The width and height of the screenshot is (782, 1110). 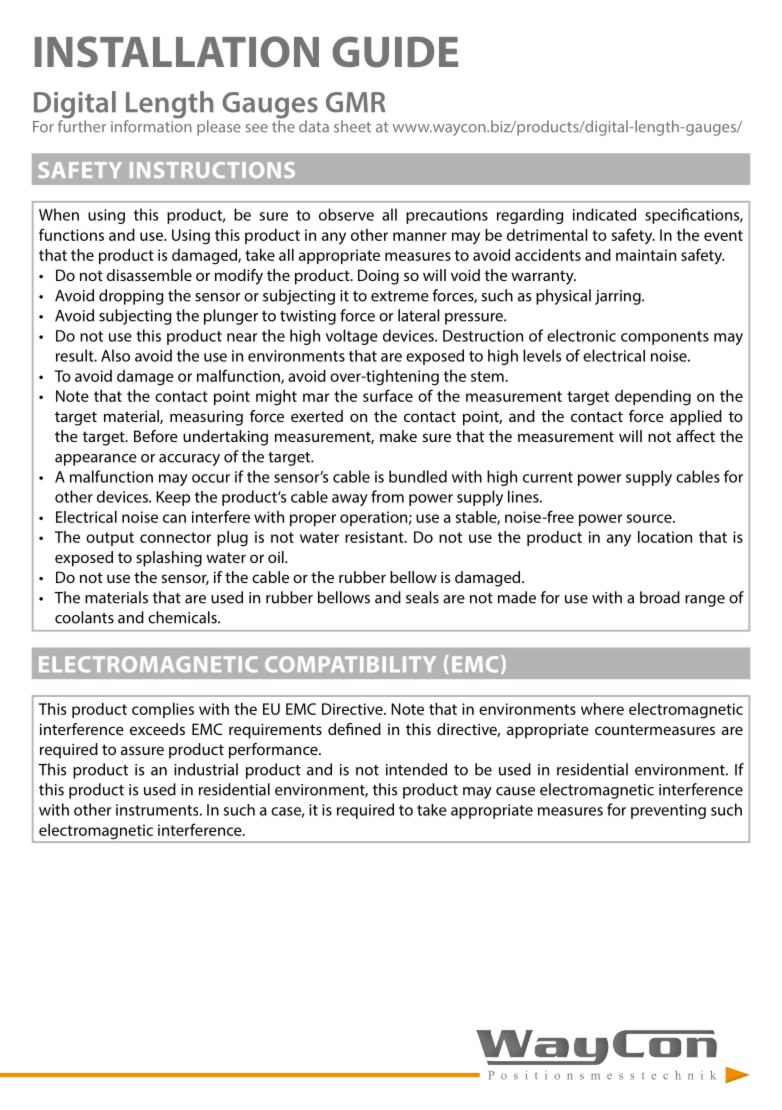 What do you see at coordinates (131, 297) in the screenshot?
I see `dropping` at bounding box center [131, 297].
